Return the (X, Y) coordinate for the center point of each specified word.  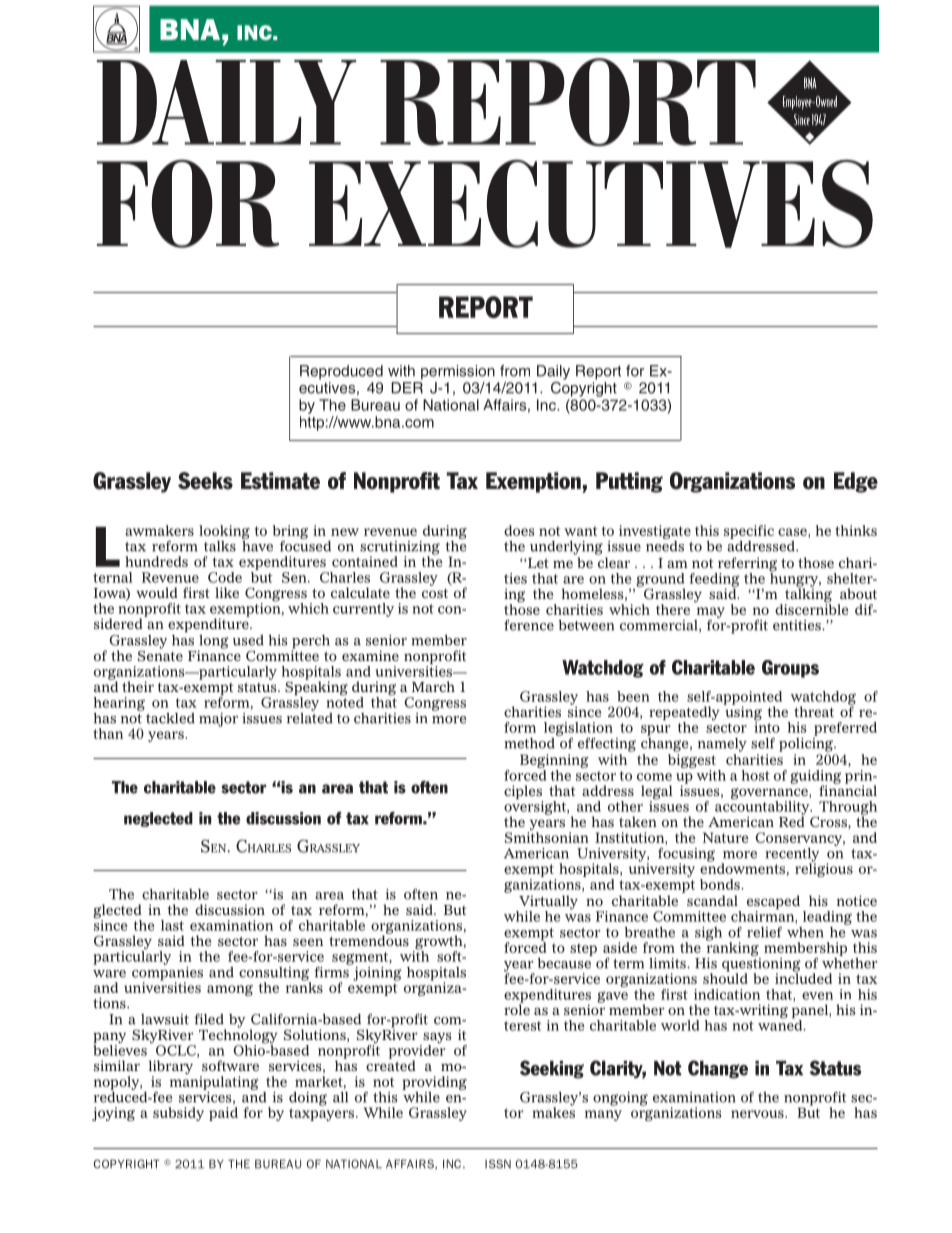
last (172, 925)
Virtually (547, 903)
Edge (856, 482)
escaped (773, 903)
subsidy (178, 1114)
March (433, 686)
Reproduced (341, 372)
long (213, 643)
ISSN (498, 1164)
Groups (790, 669)
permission (458, 372)
